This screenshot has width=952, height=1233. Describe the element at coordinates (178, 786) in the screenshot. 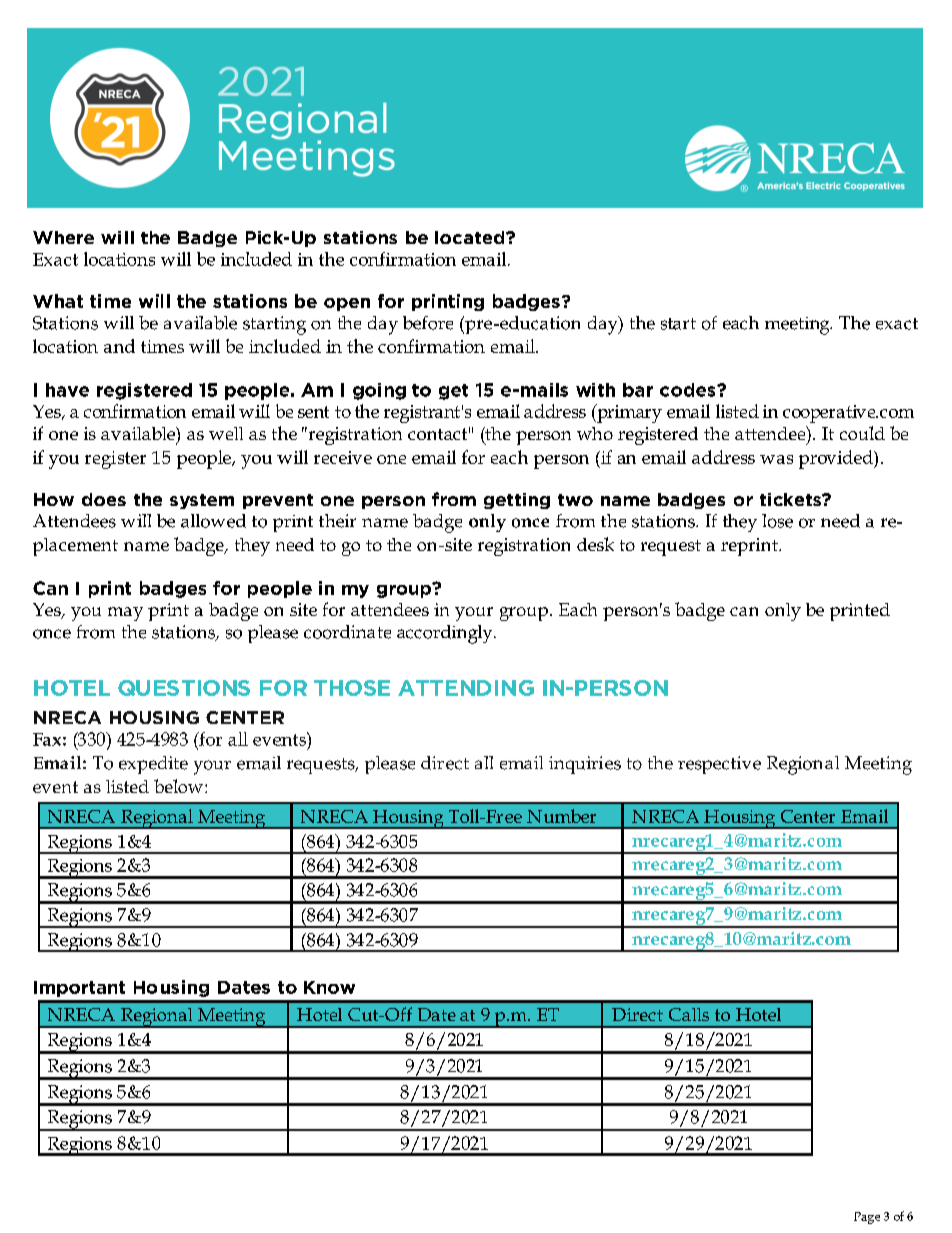

I see `below` at that location.
